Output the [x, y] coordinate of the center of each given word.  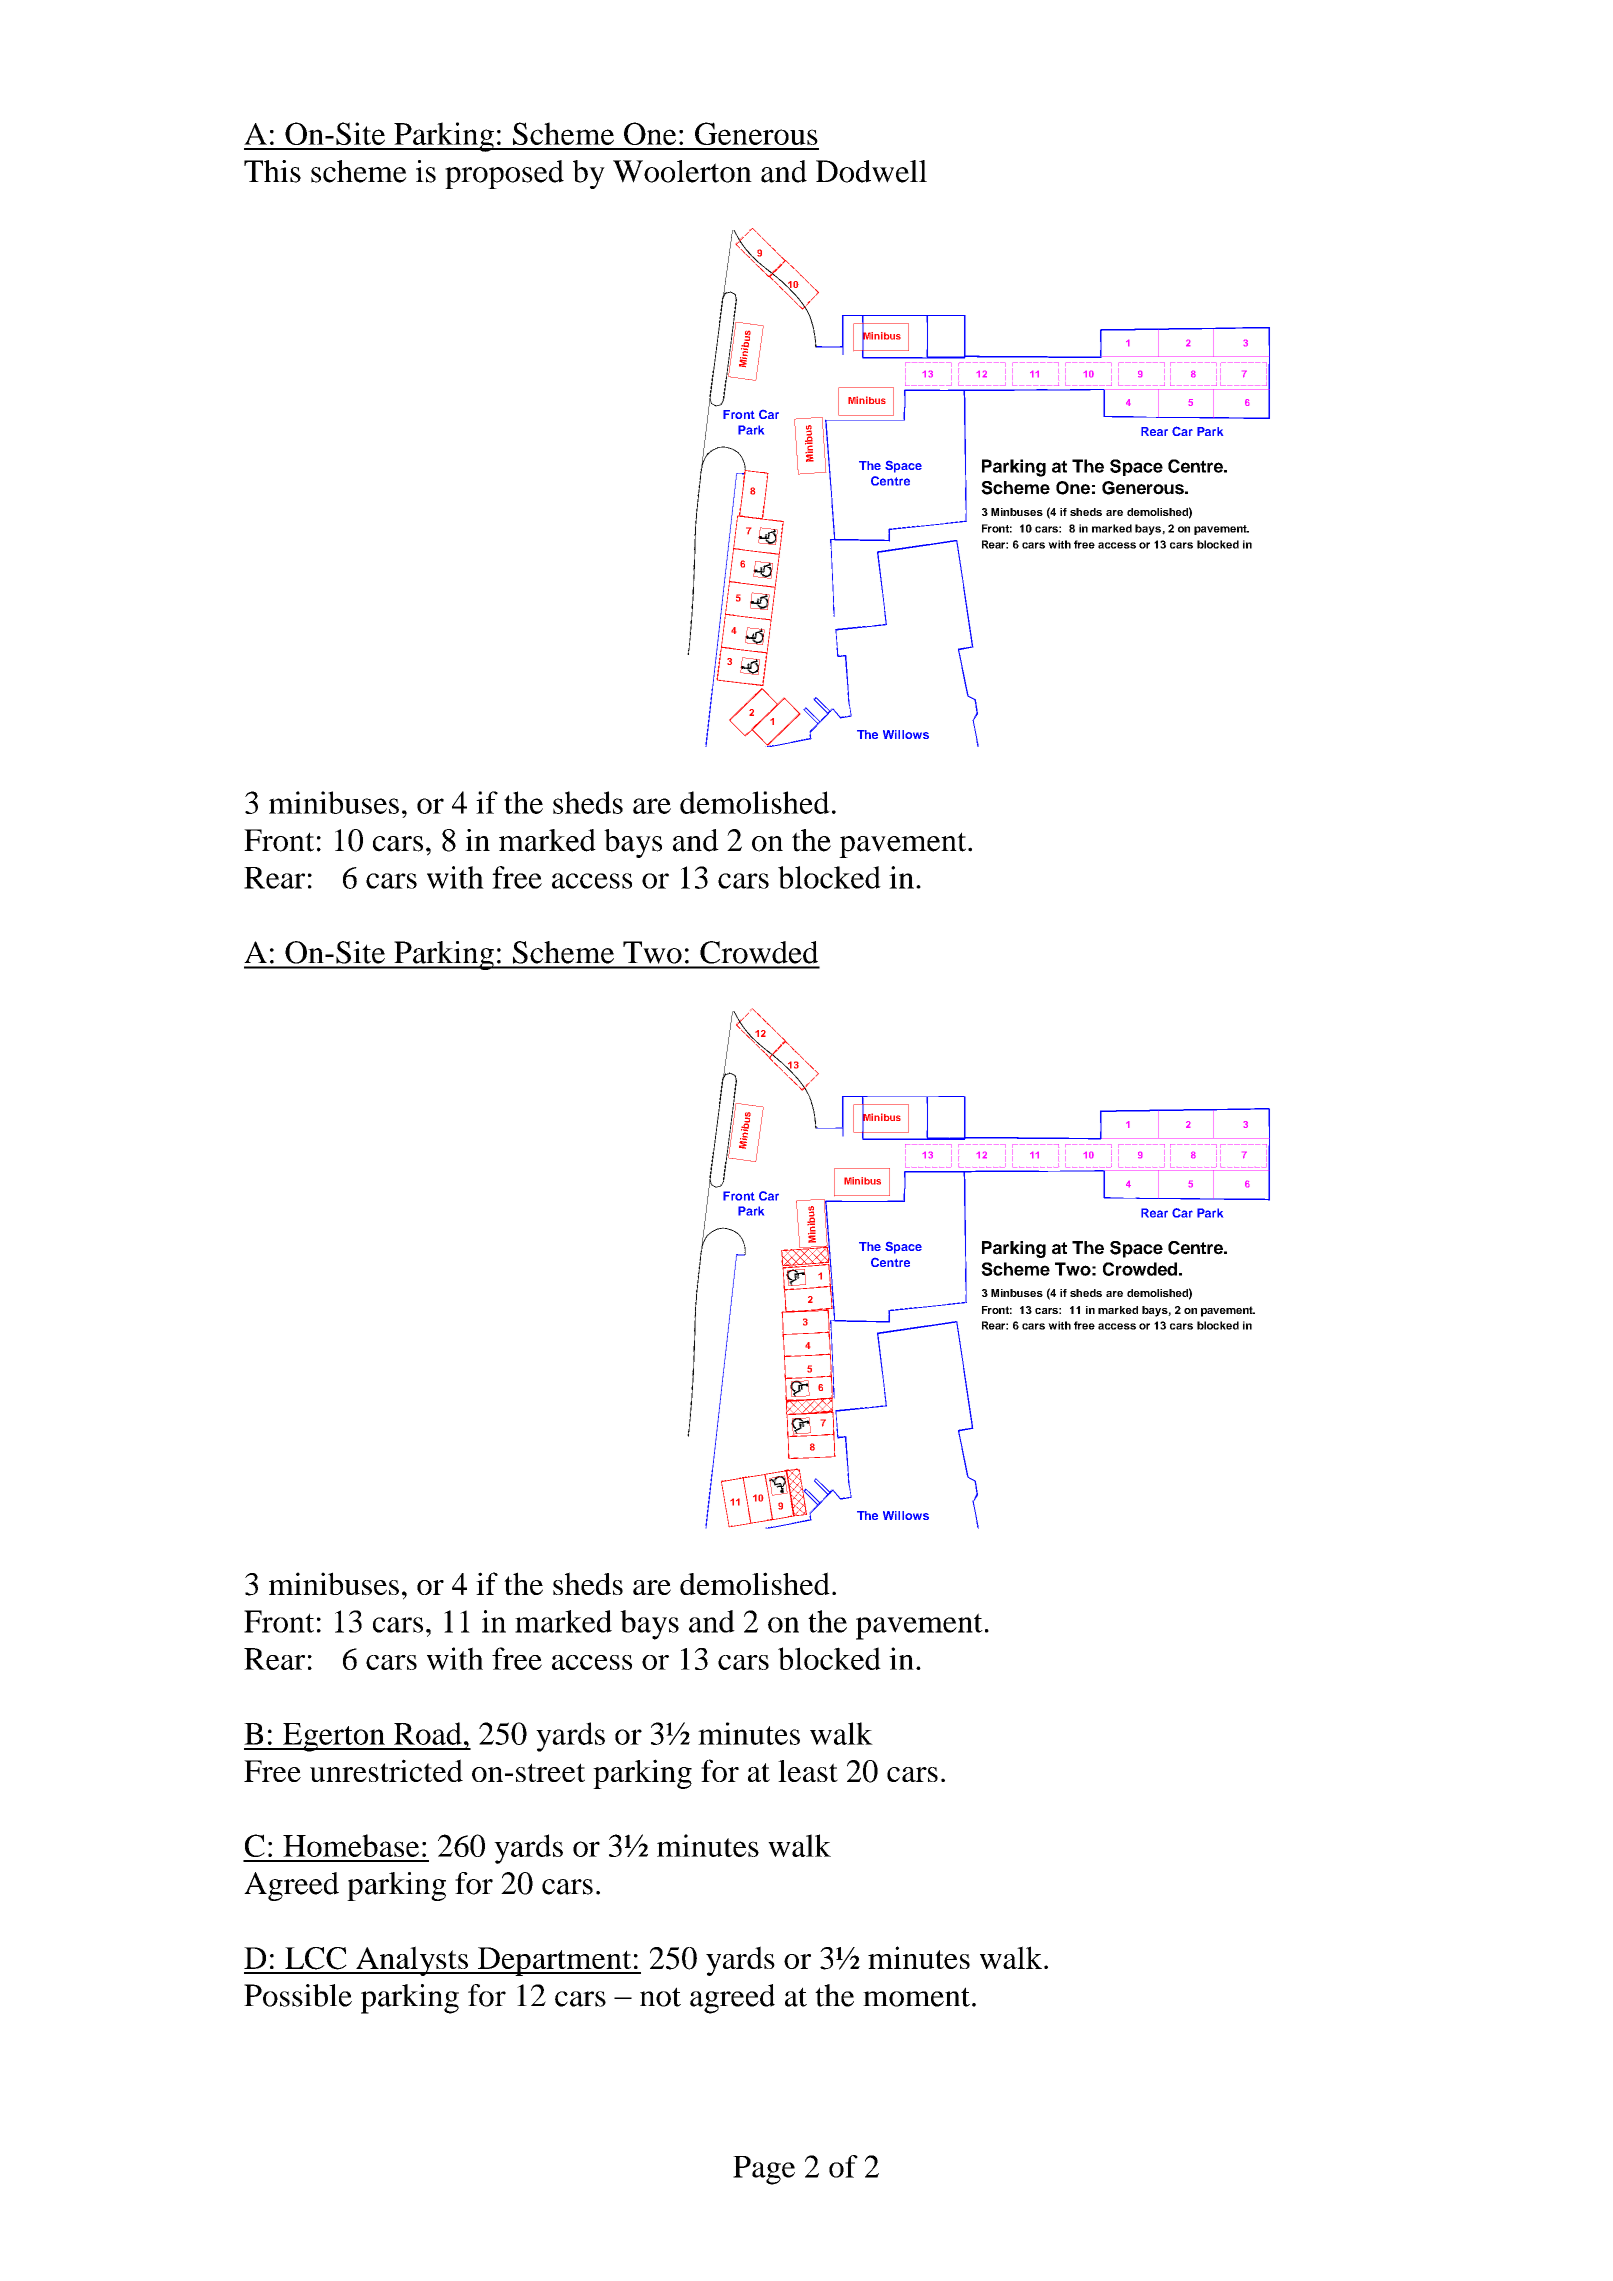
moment [916, 1997]
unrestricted [386, 1770]
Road [428, 1733]
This [272, 171]
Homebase [351, 1845]
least [808, 1771]
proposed [504, 174]
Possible [298, 1995]
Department [555, 1961]
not [660, 1997]
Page [764, 2170]
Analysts [412, 1961]
